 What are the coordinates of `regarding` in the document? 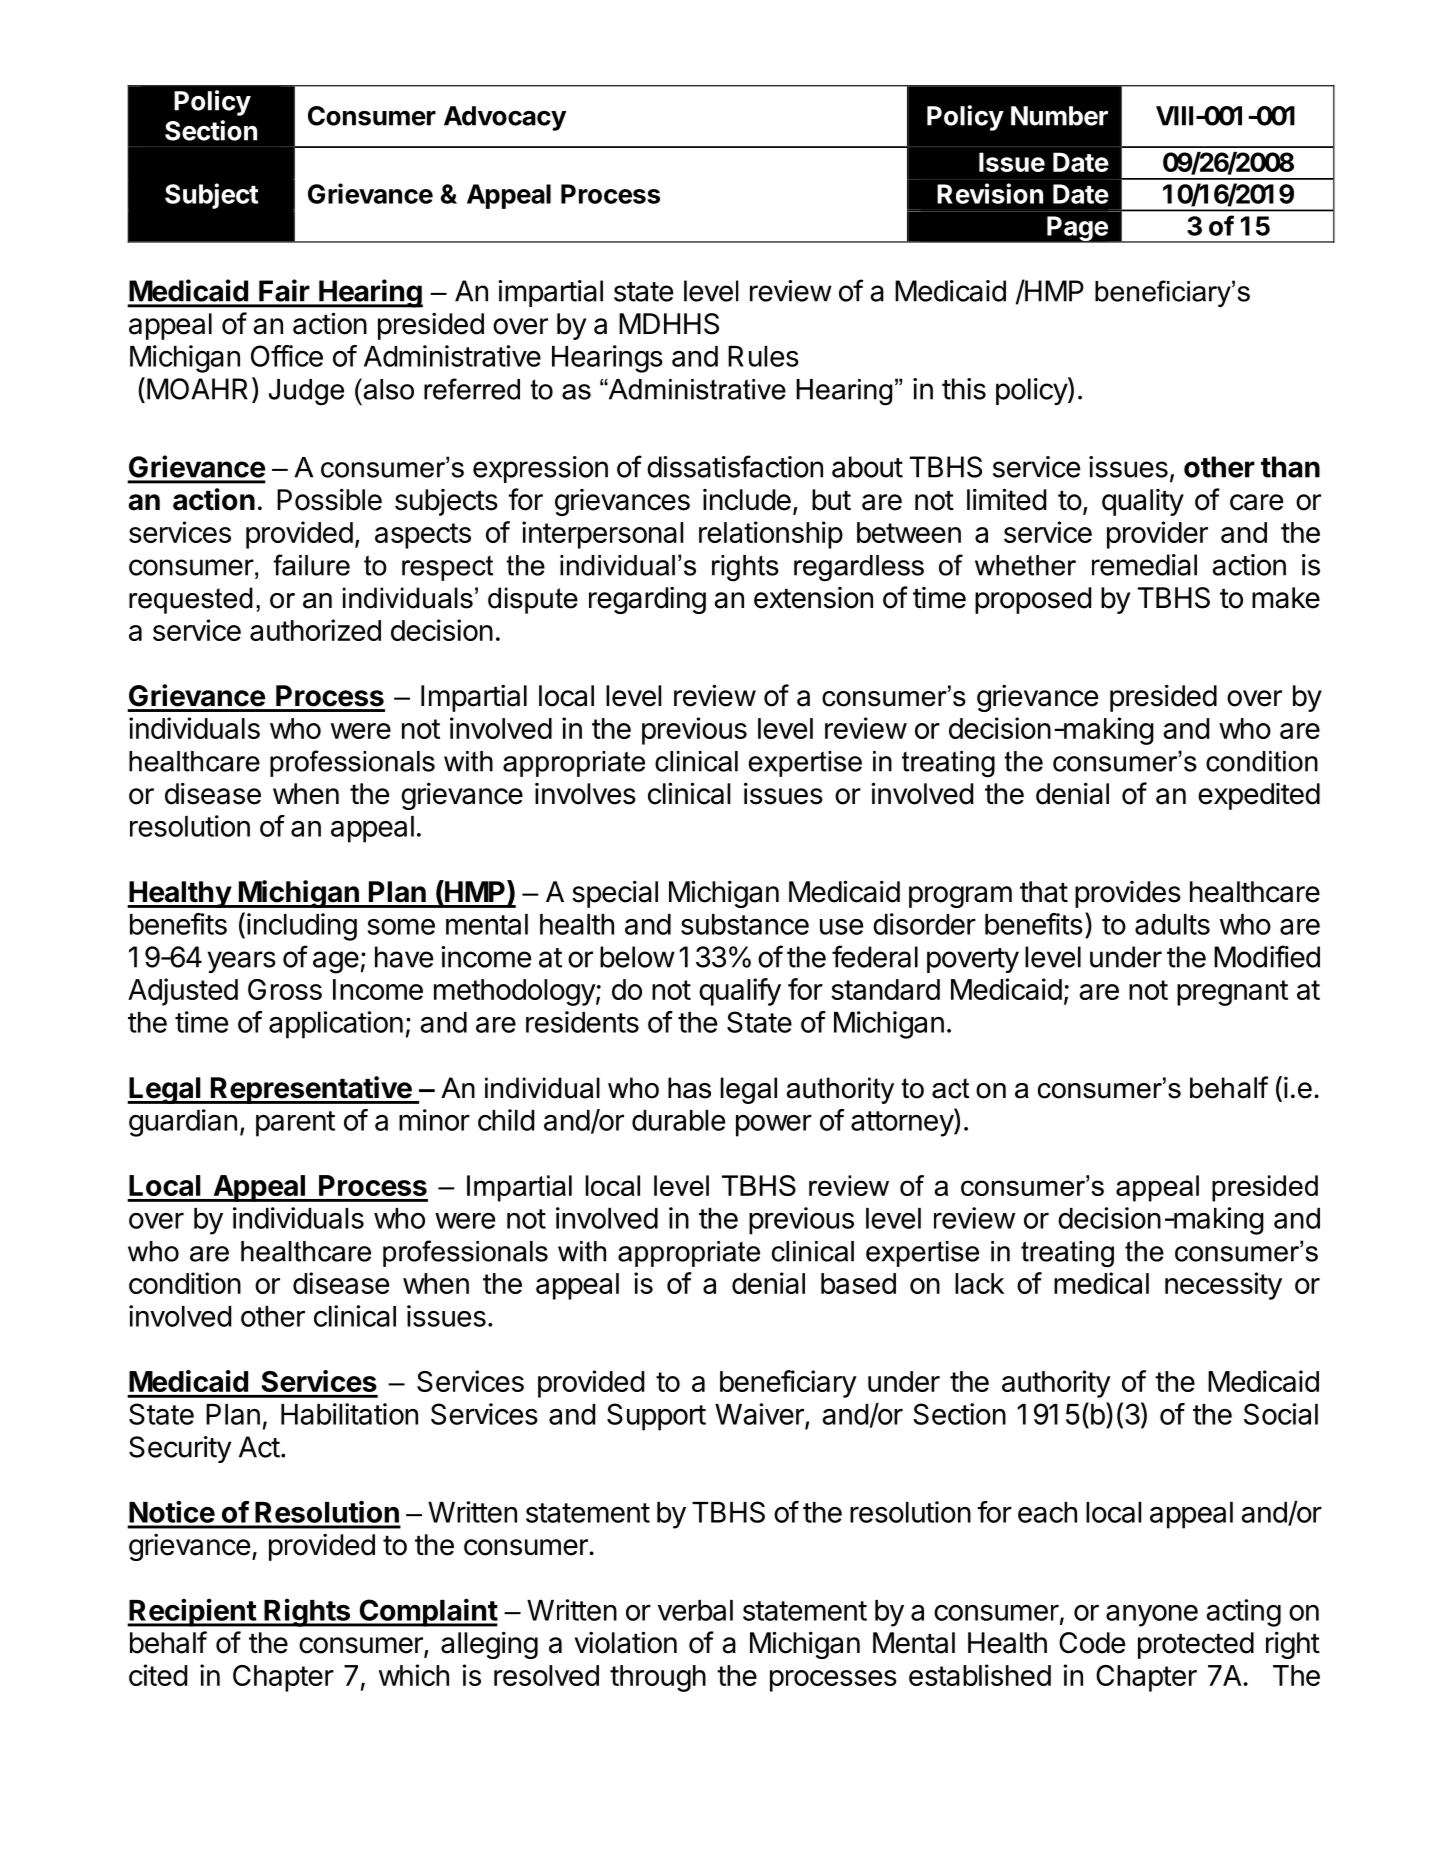 It's located at (647, 600).
